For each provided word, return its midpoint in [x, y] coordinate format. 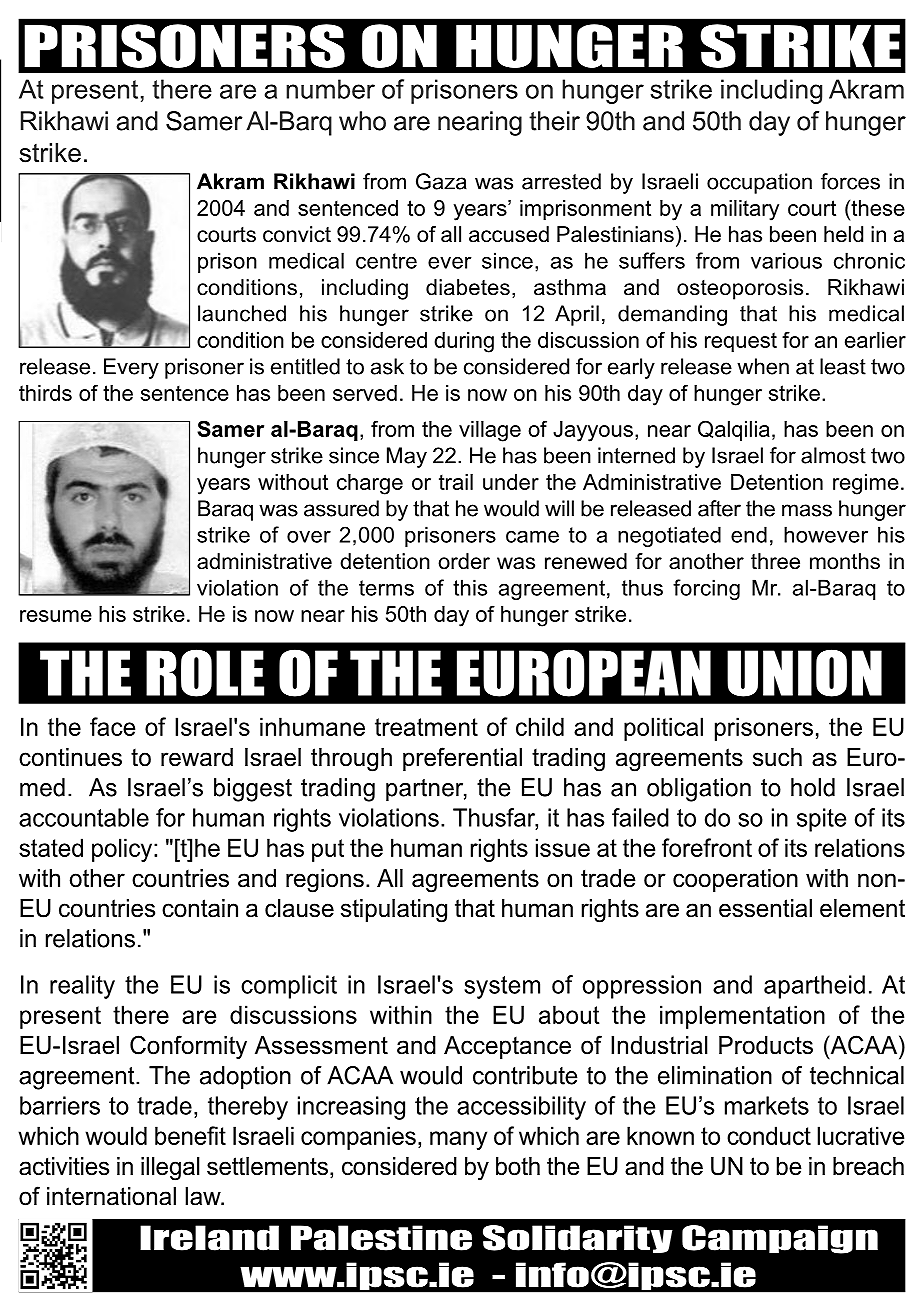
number [330, 89]
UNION [804, 673]
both [518, 1166]
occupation [759, 183]
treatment [426, 727]
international [111, 1196]
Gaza [441, 181]
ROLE [205, 673]
